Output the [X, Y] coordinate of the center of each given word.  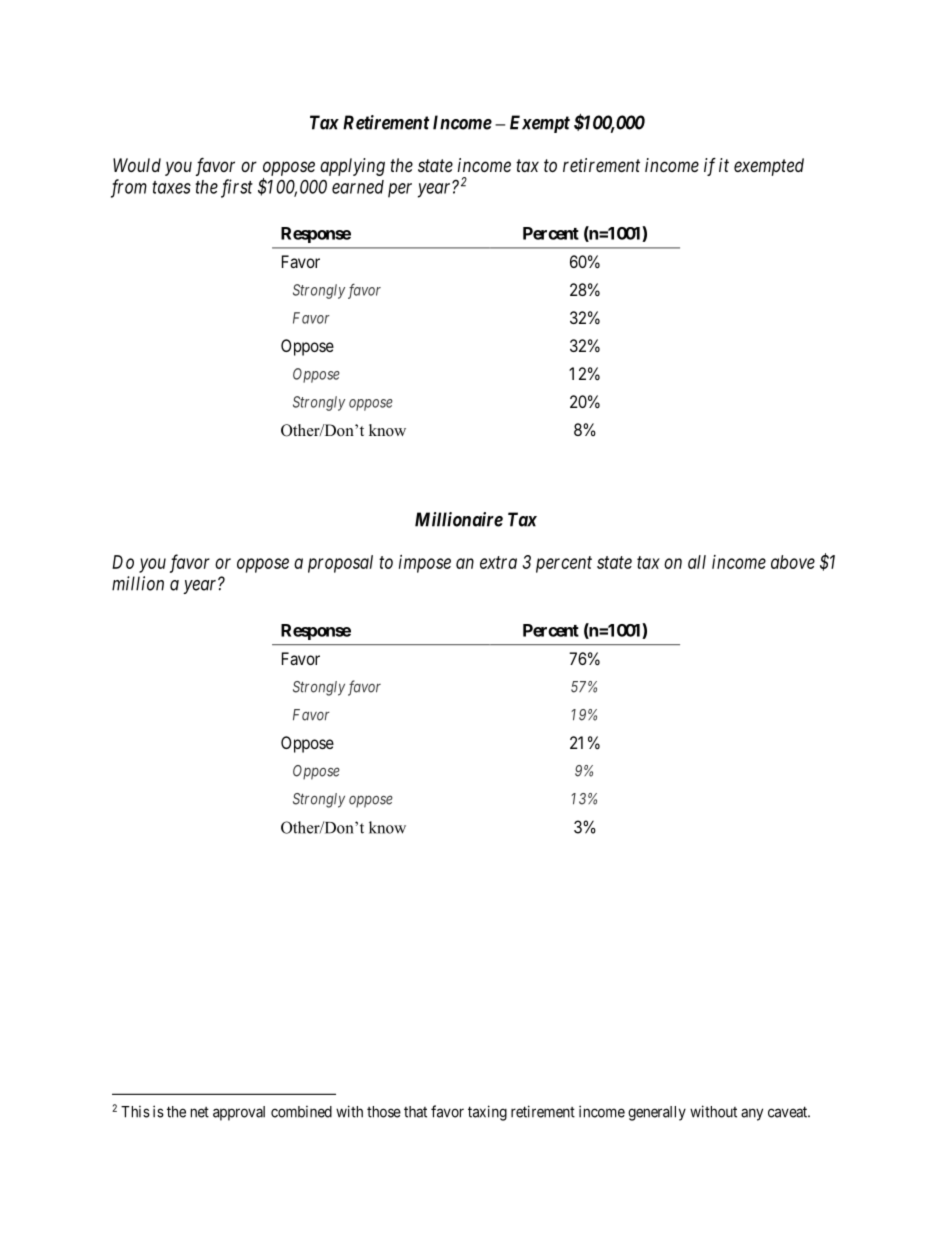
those [384, 1112]
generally [657, 1113]
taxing [487, 1113]
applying [352, 167]
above [793, 562]
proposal [340, 564]
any [752, 1114]
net [200, 1112]
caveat [789, 1112]
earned [358, 187]
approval [239, 1113]
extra [498, 562]
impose [425, 564]
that [415, 1112]
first [237, 188]
